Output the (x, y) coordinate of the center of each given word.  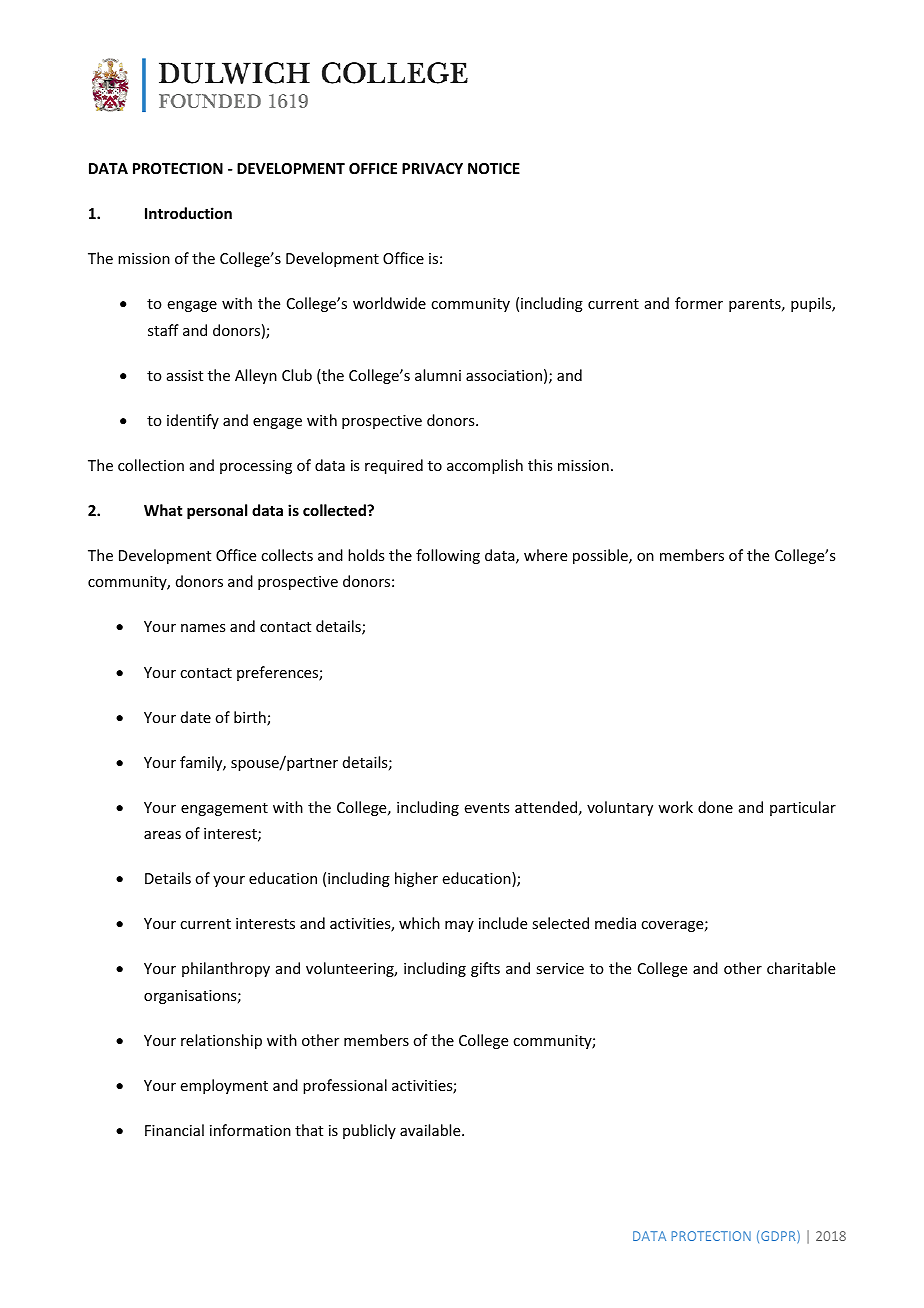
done (715, 807)
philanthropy (226, 969)
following (448, 556)
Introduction (188, 213)
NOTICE (494, 168)
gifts (485, 969)
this (540, 465)
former (699, 303)
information (250, 1130)
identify (193, 421)
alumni (438, 375)
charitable (801, 968)
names (203, 628)
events (487, 808)
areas (162, 835)
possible (601, 556)
